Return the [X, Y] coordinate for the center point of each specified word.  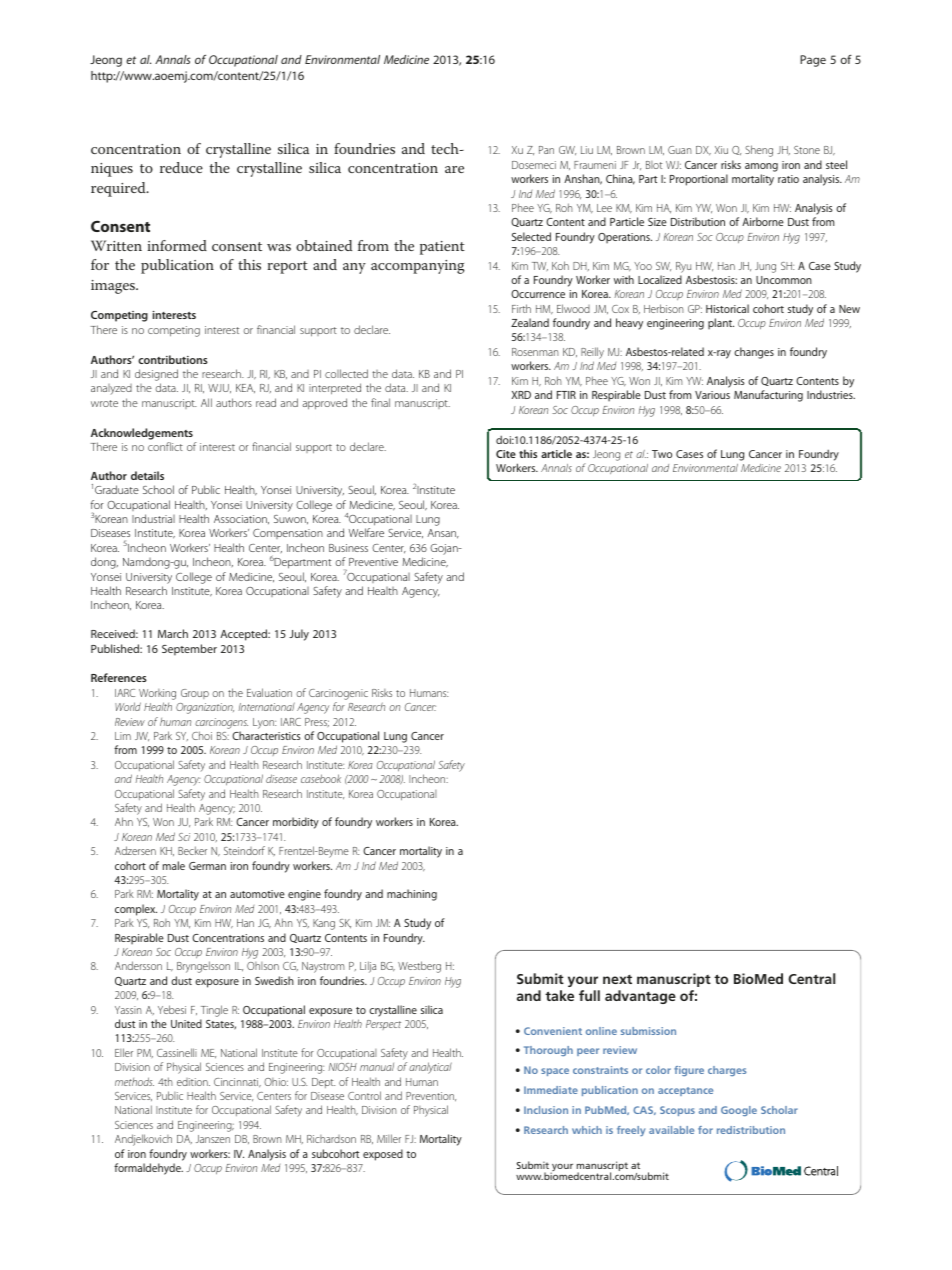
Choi [202, 735]
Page [813, 61]
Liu [587, 150]
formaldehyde [148, 1169]
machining [412, 895]
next [617, 979]
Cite [506, 454]
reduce [181, 167]
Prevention [431, 1097]
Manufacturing [768, 396]
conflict [165, 446]
